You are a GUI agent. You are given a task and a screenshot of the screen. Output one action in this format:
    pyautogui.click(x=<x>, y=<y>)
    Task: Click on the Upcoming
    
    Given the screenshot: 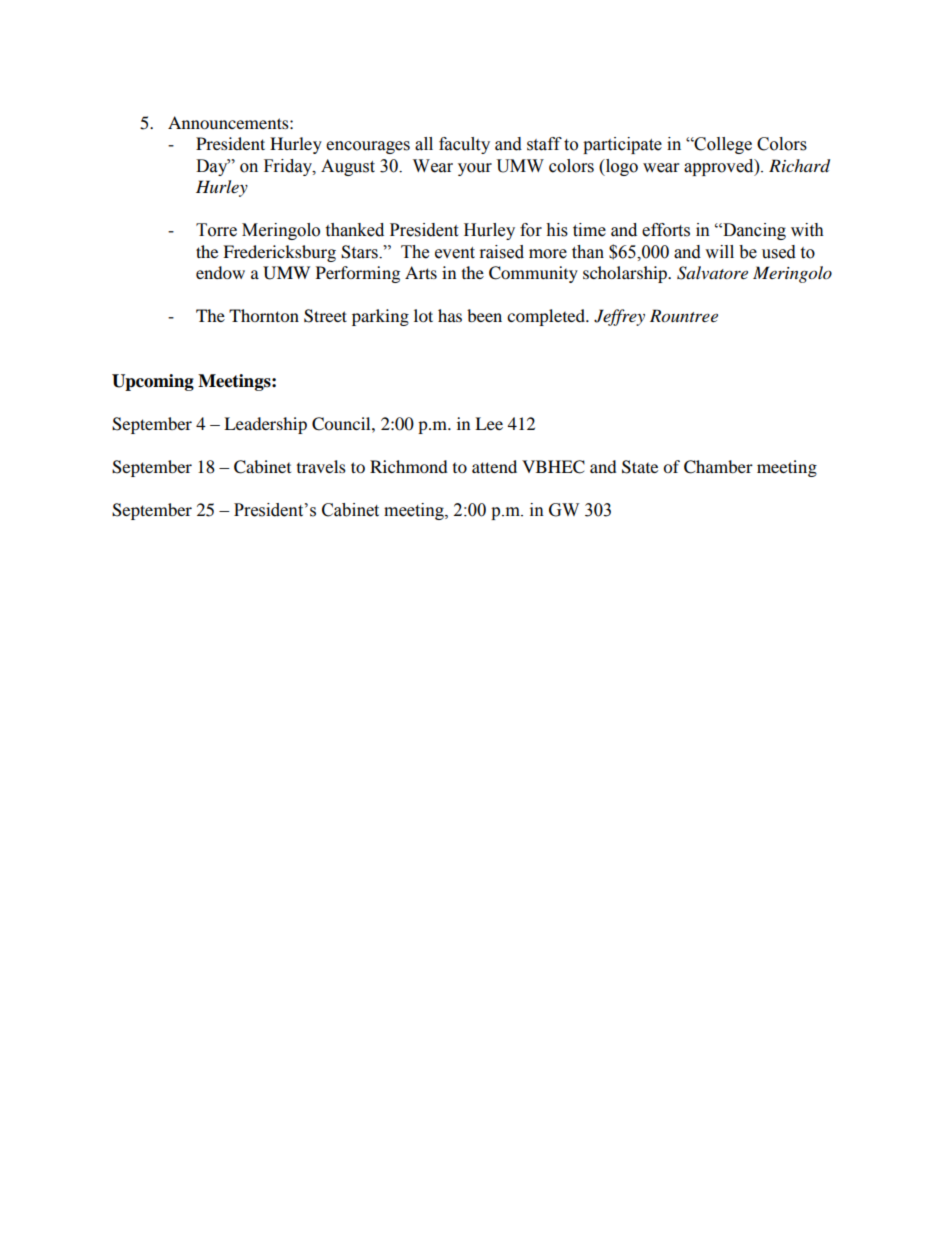 What is the action you would take?
    pyautogui.click(x=153, y=382)
